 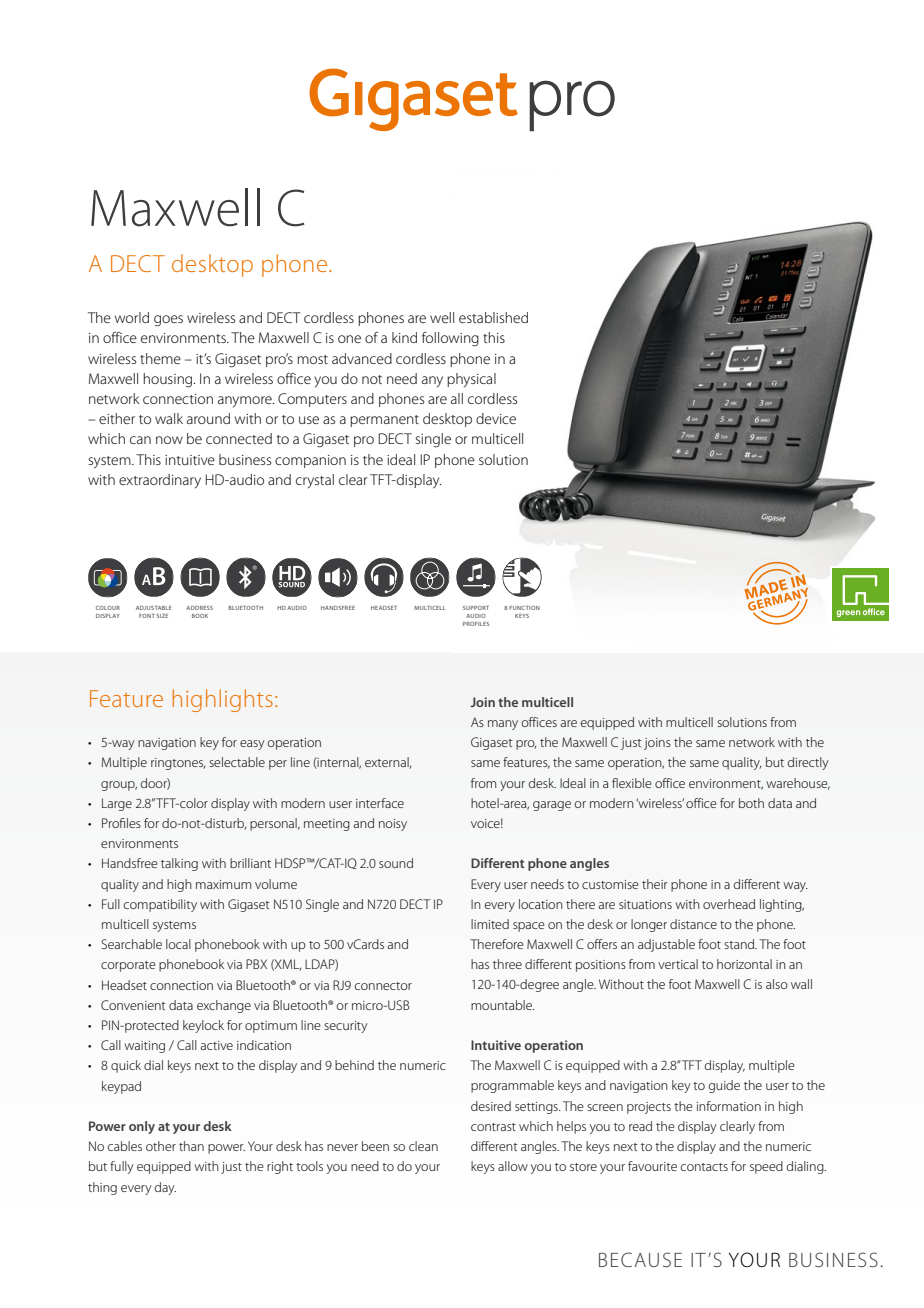 I want to click on SIZE, so click(x=162, y=616).
